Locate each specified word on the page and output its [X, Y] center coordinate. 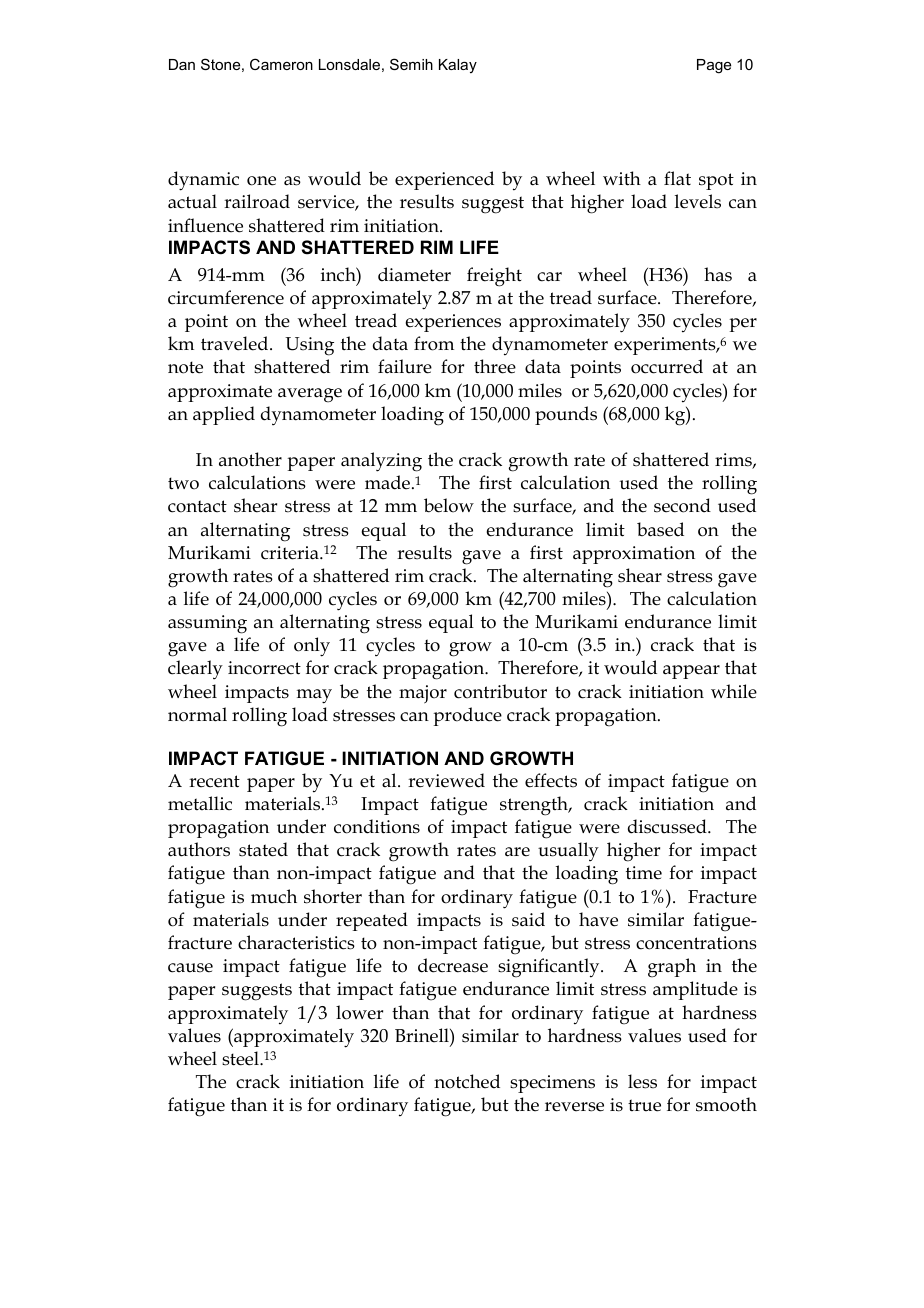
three [495, 366]
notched [467, 1081]
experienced [444, 180]
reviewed [446, 780]
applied [224, 415]
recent [214, 781]
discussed [668, 826]
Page [714, 66]
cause [190, 968]
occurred [667, 366]
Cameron [281, 64]
